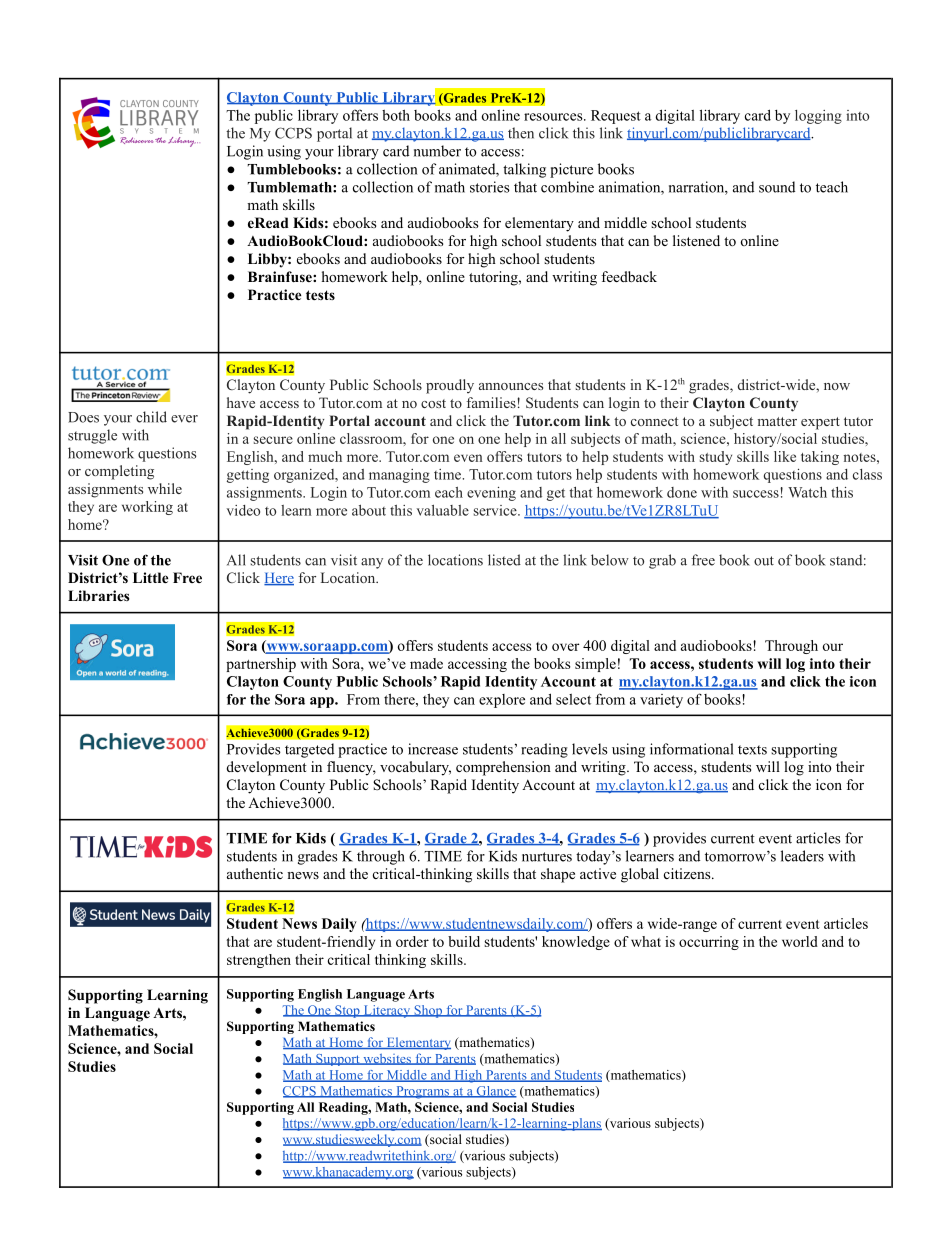  I want to click on child, so click(151, 417).
